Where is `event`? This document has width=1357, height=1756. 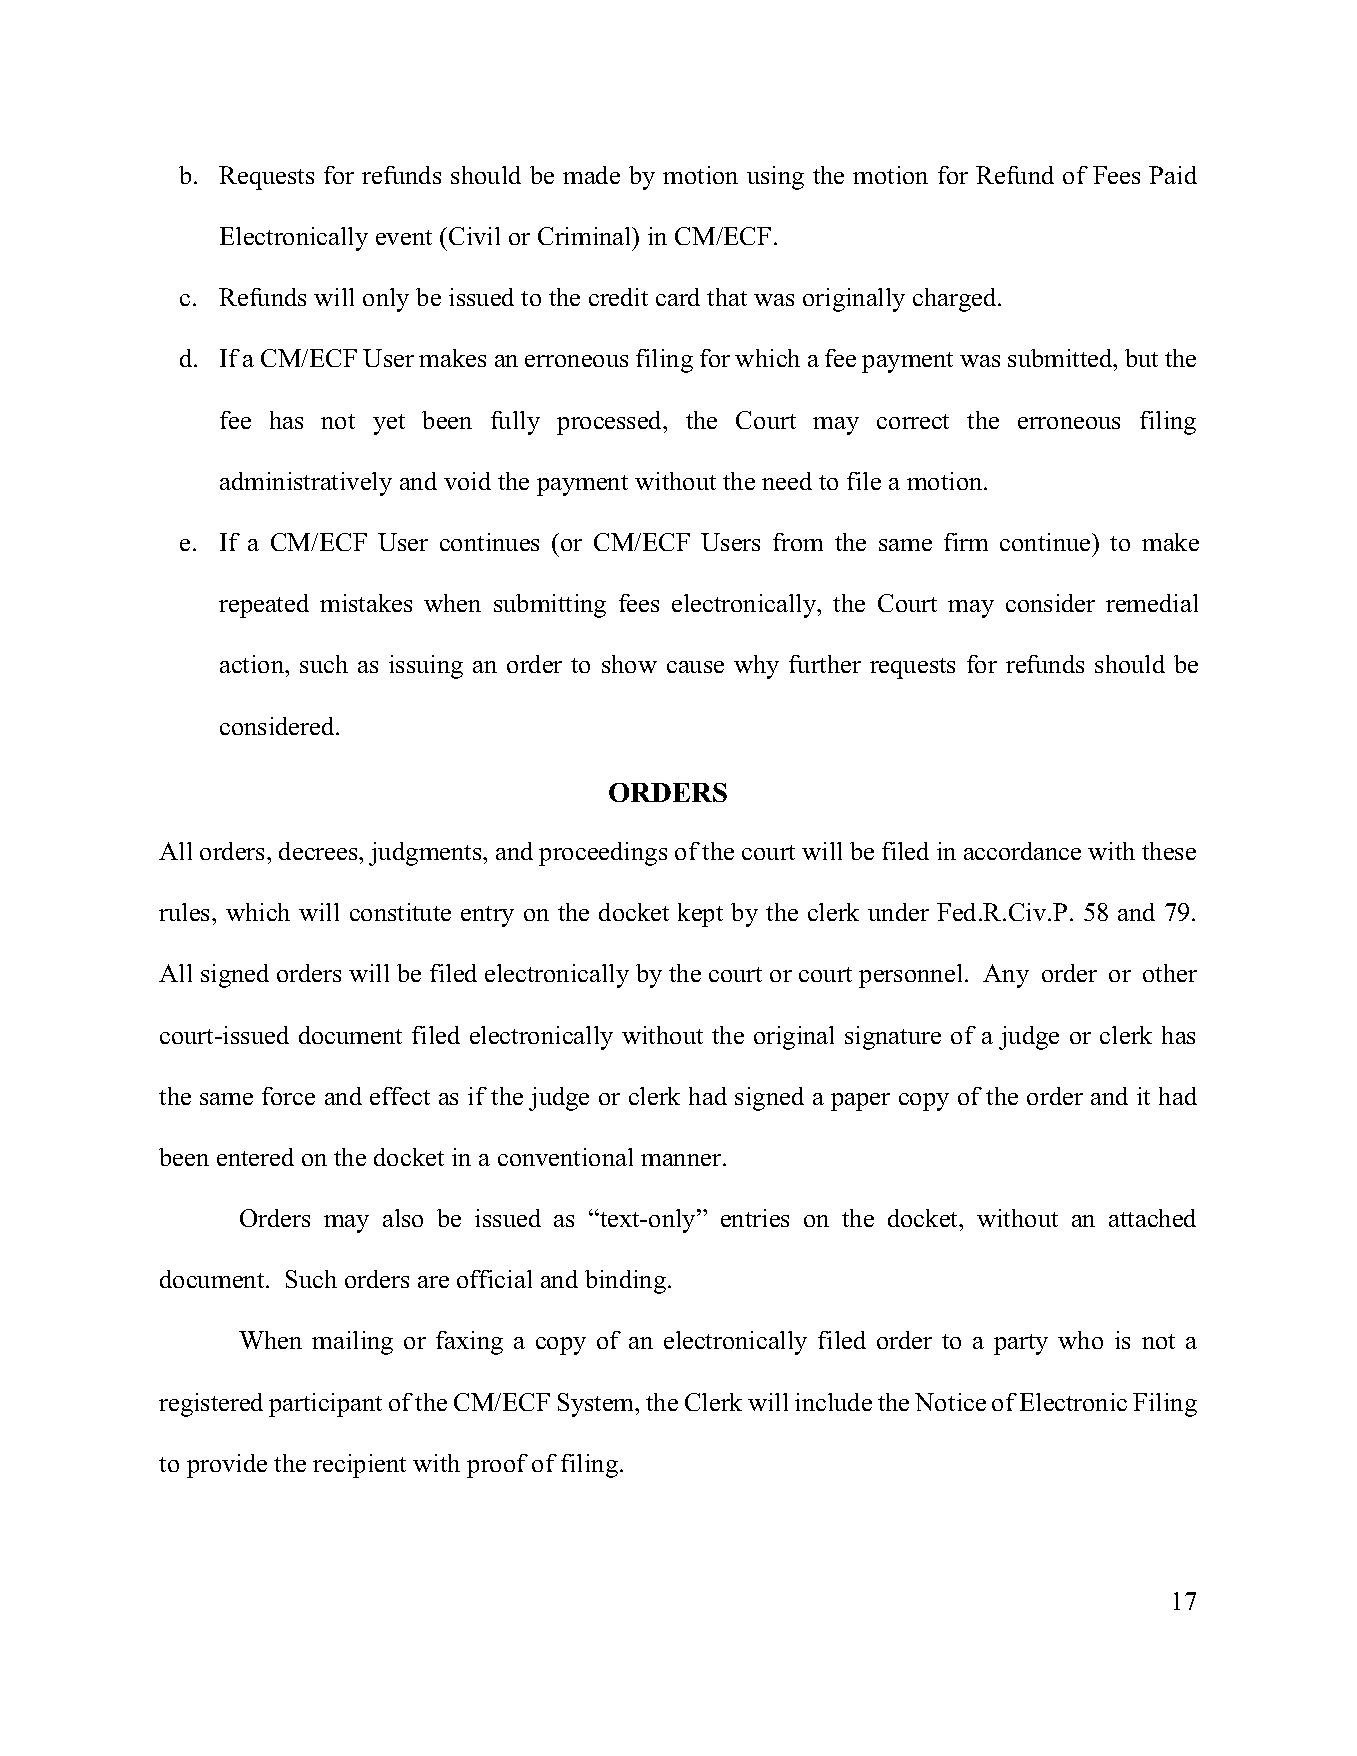 event is located at coordinates (404, 237).
